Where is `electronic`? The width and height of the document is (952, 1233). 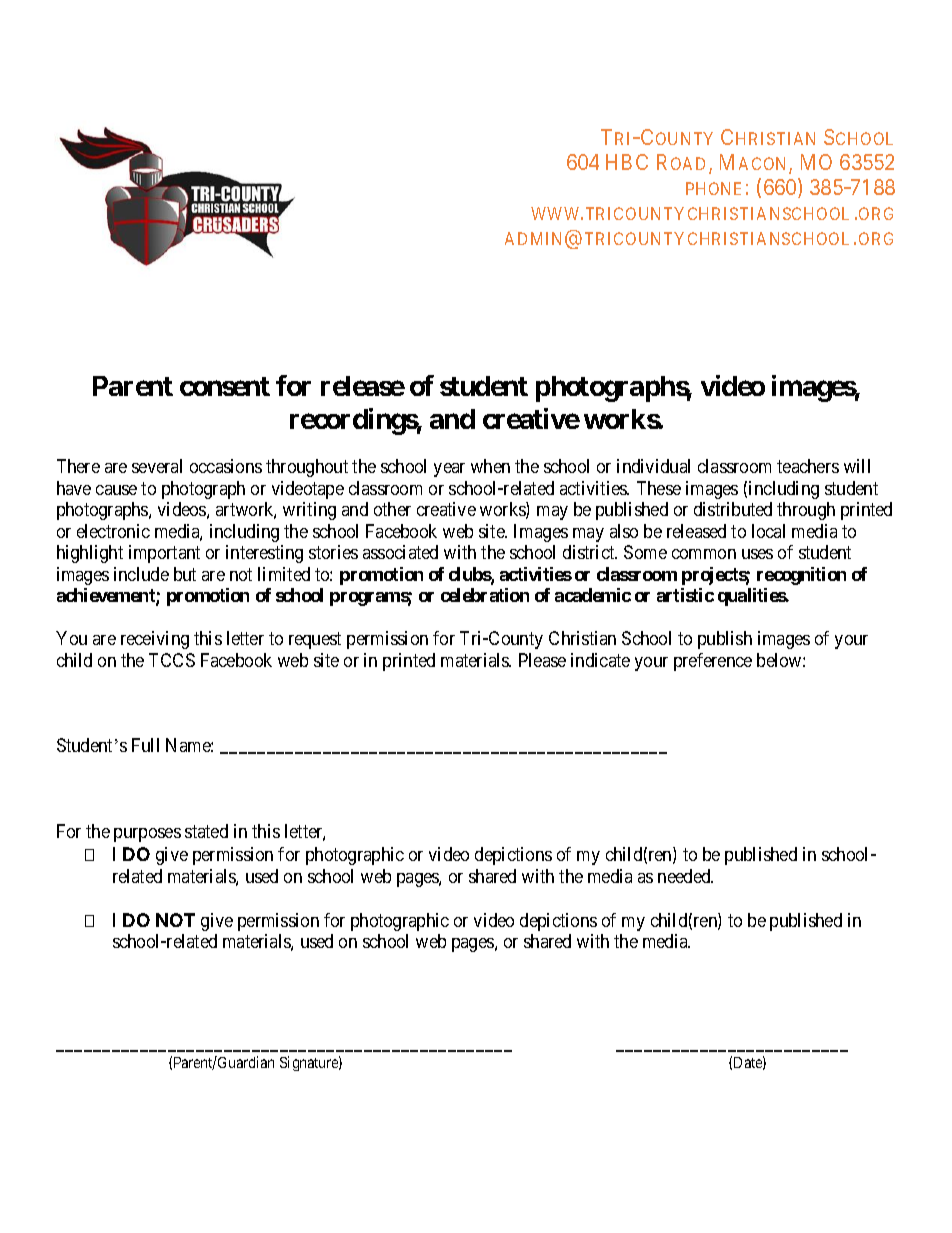 electronic is located at coordinates (113, 531).
